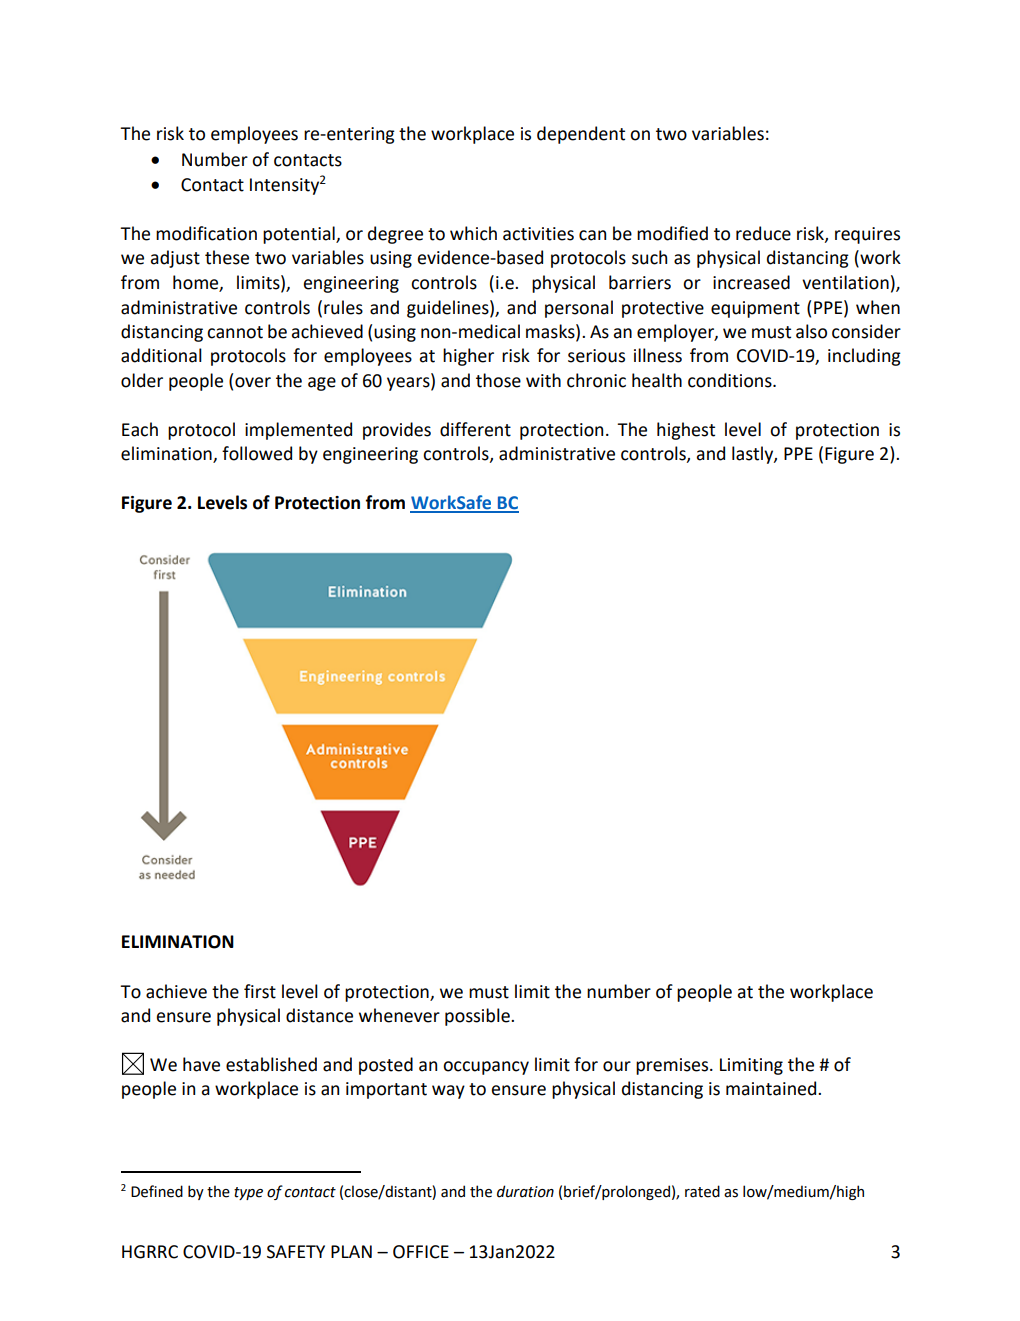  Describe the element at coordinates (475, 429) in the screenshot. I see `different` at that location.
